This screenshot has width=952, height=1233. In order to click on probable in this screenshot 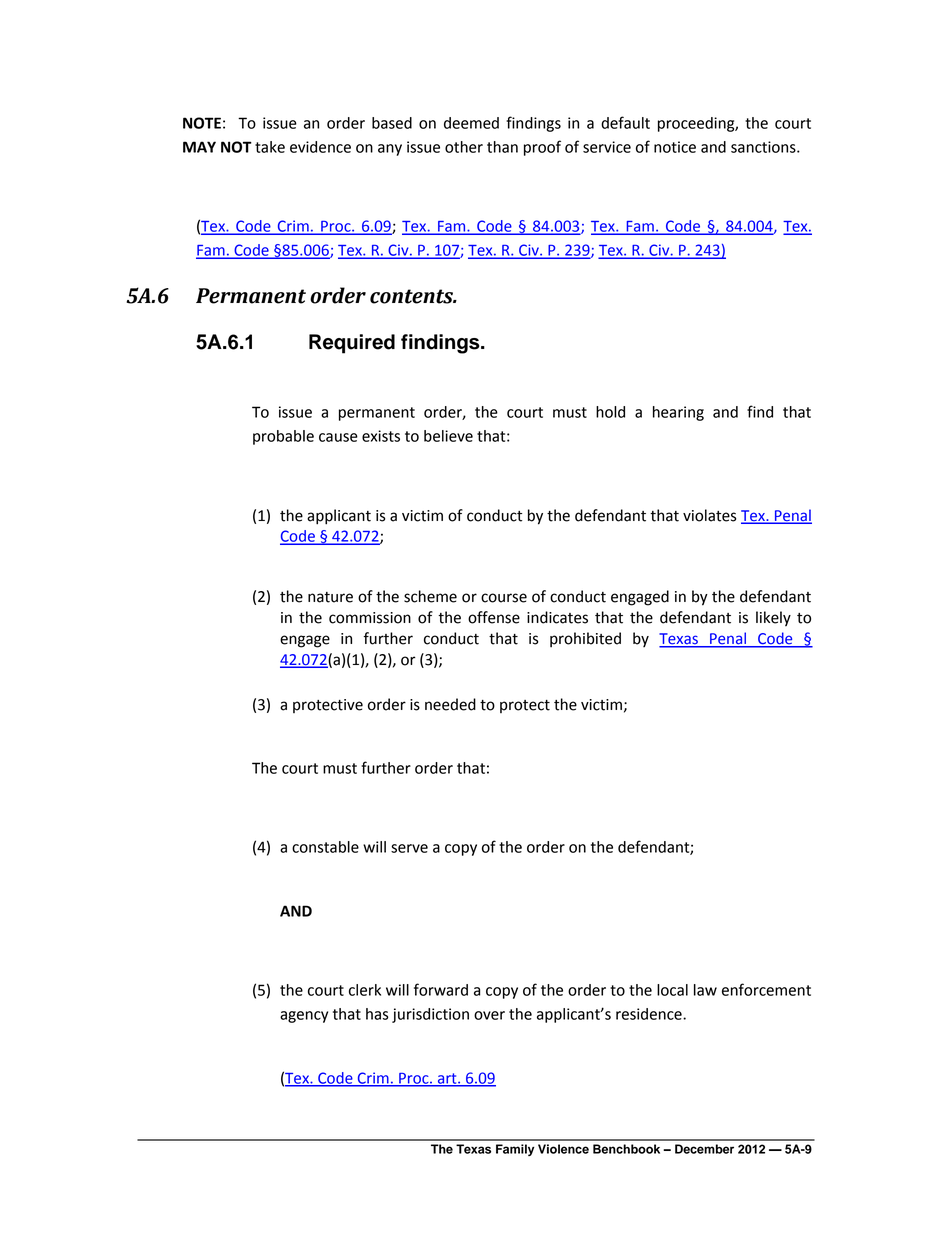, I will do `click(283, 437)`.
